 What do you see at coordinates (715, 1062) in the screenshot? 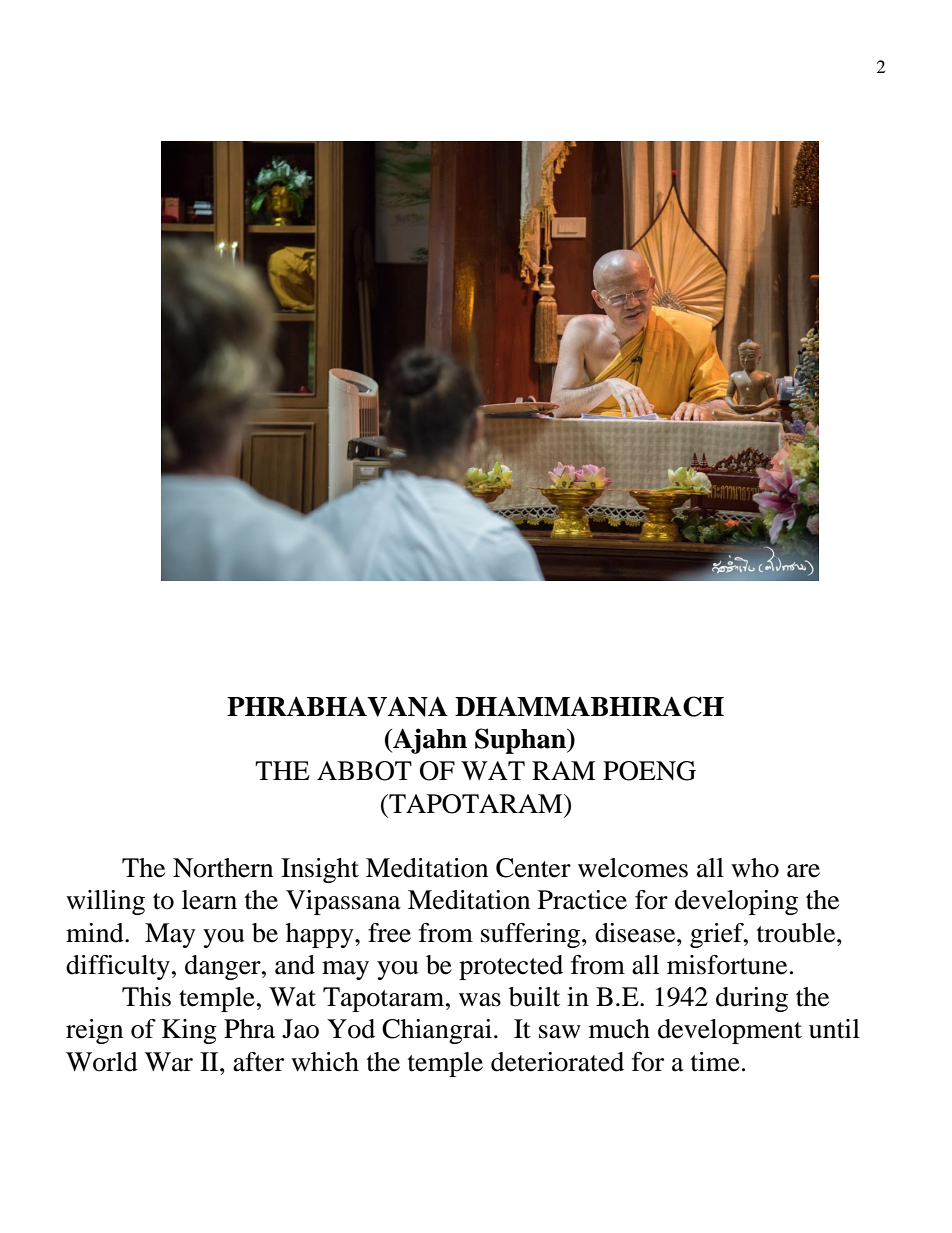
I see `time` at bounding box center [715, 1062].
